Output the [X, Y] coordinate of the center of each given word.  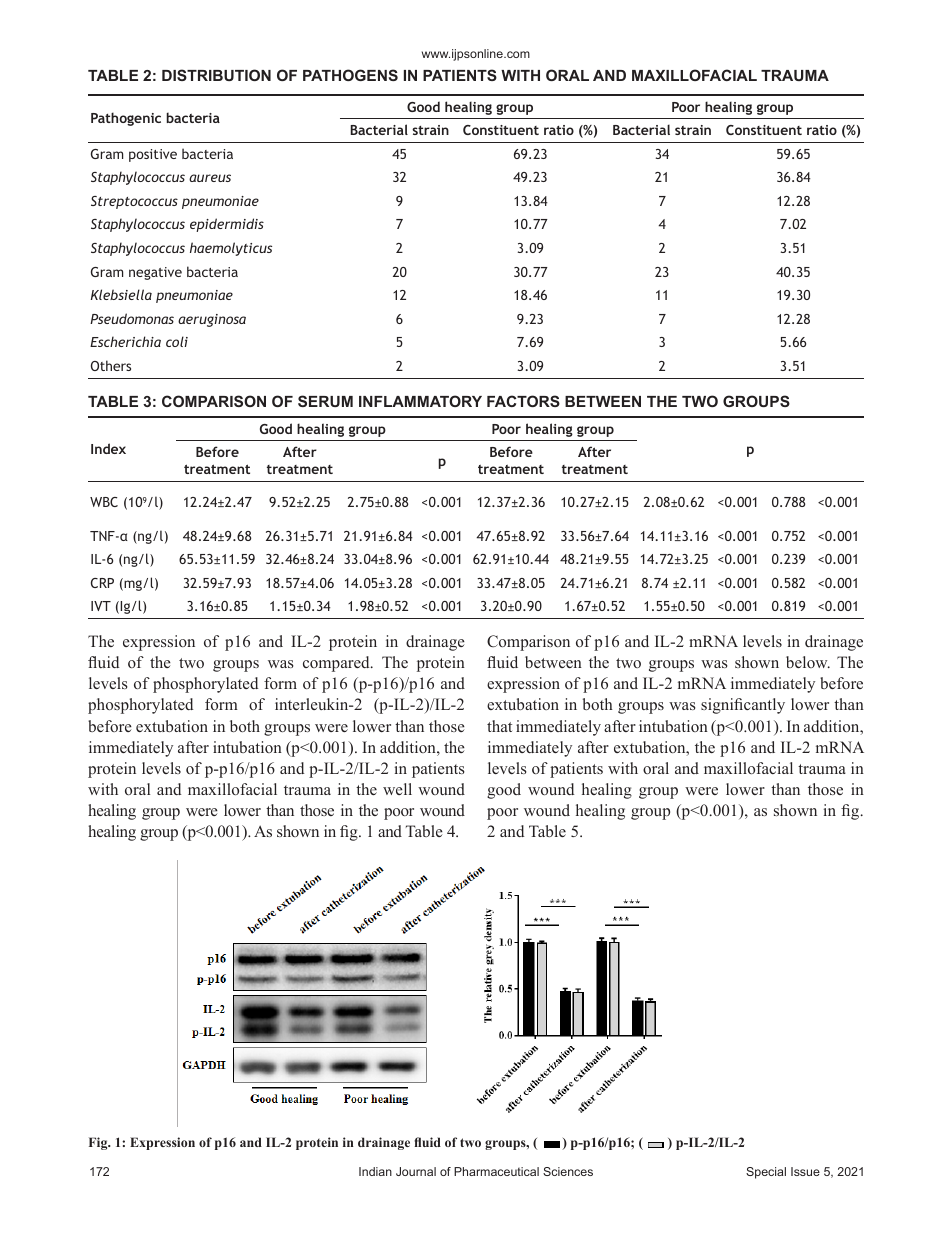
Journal [416, 1171]
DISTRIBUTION [216, 75]
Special [766, 1173]
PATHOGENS [350, 75]
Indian [375, 1171]
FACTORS [523, 401]
